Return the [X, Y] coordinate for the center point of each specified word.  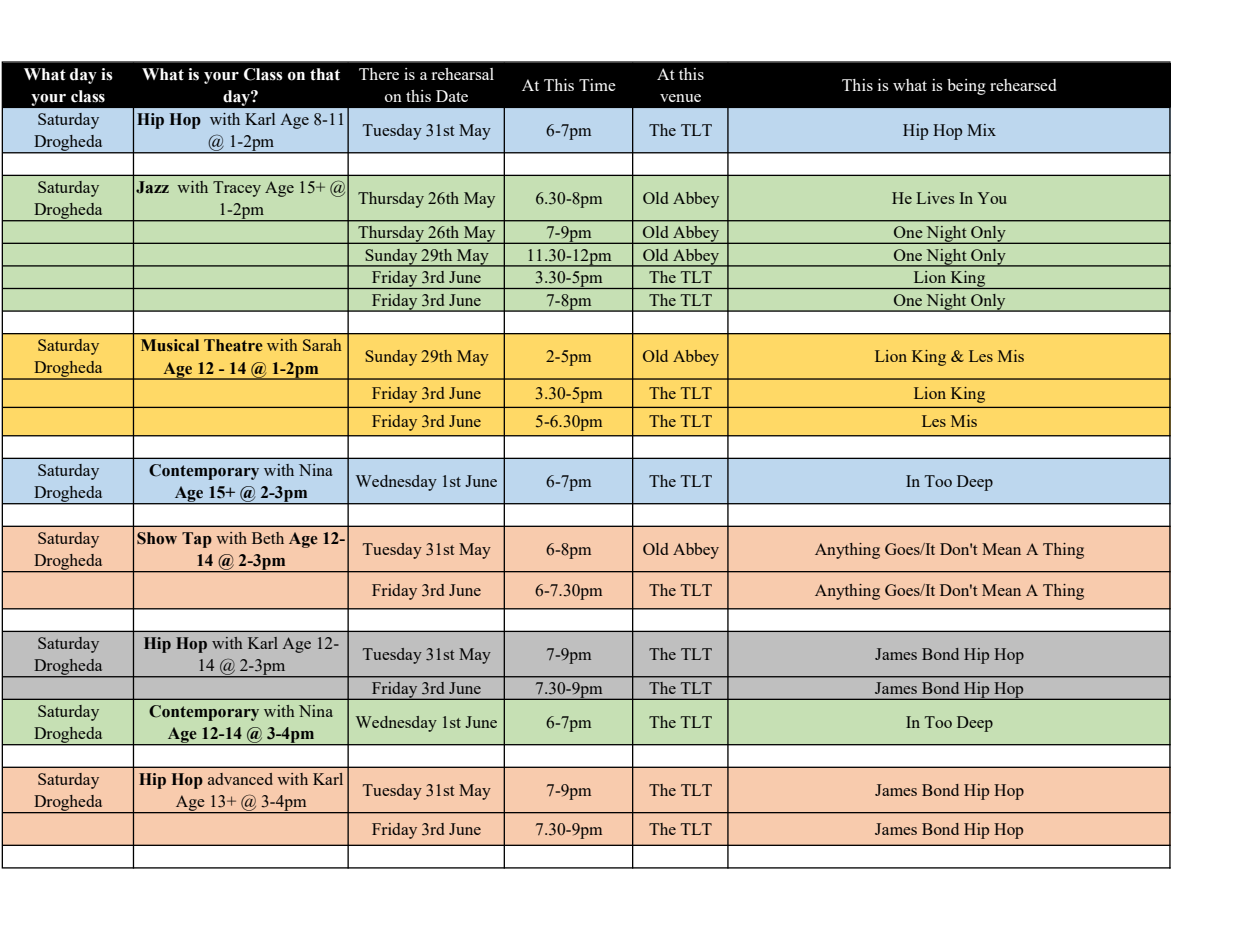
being [966, 87]
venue [680, 98]
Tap [197, 540]
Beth [268, 538]
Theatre [233, 345]
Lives [935, 198]
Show [157, 538]
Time [597, 85]
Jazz [152, 187]
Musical [170, 345]
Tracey [237, 189]
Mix [981, 130]
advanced [240, 779]
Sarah [322, 345]
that [325, 74]
